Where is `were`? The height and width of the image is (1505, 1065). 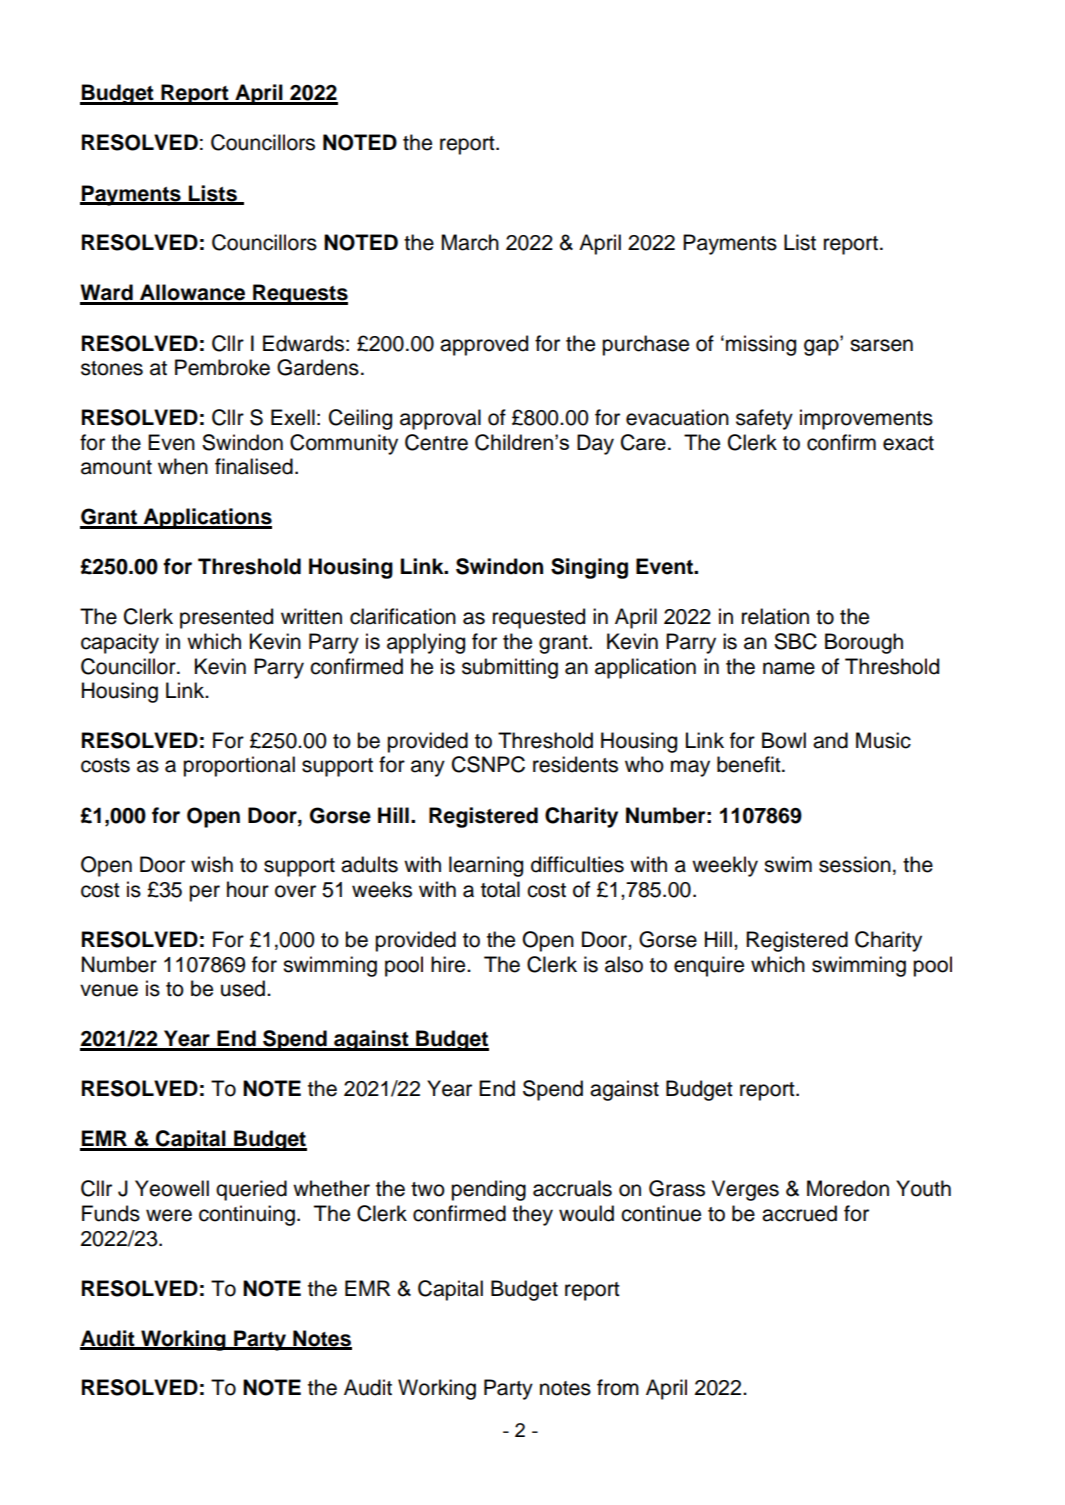 were is located at coordinates (169, 1215).
